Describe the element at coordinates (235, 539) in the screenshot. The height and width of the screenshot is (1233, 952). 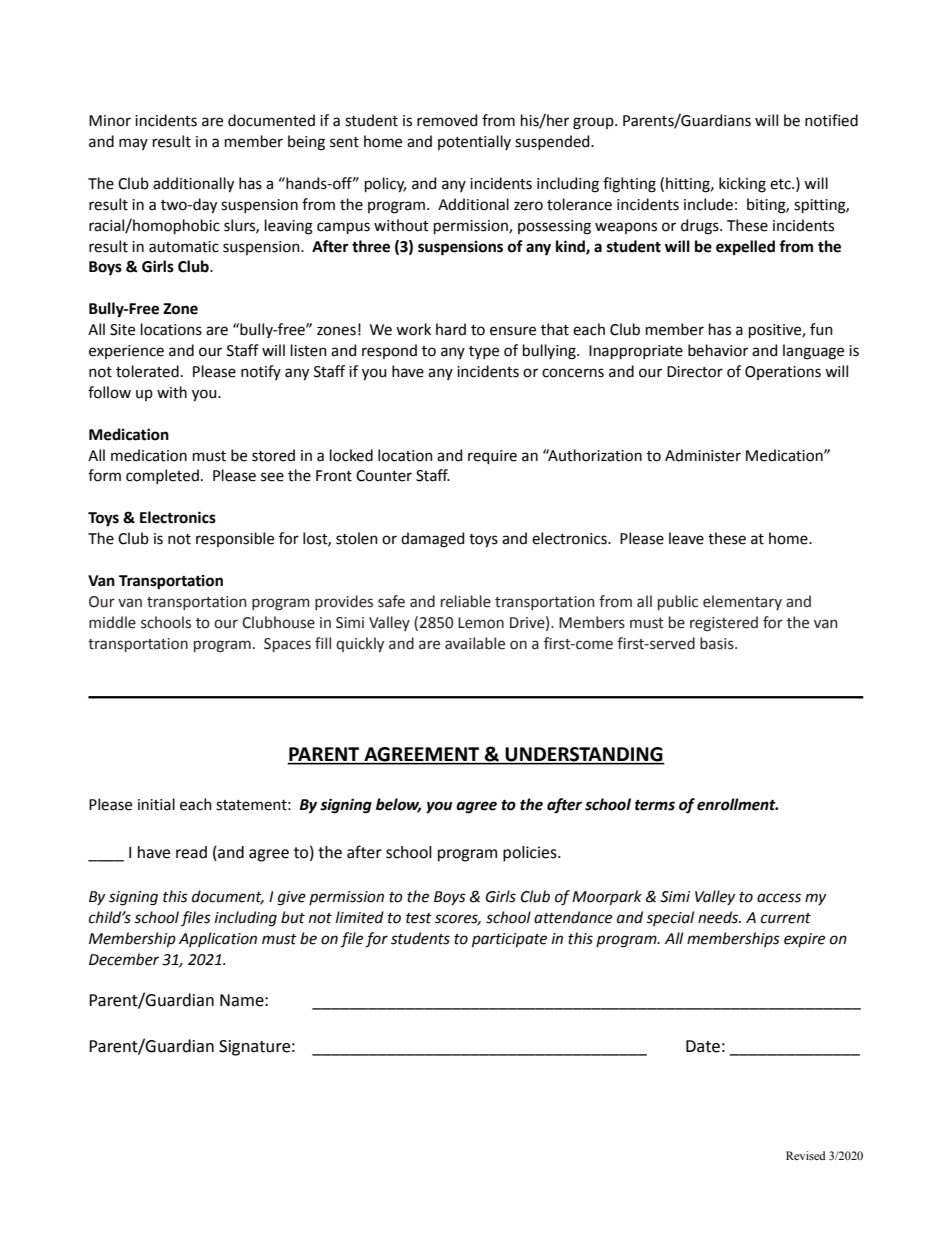
I see `responsible` at that location.
